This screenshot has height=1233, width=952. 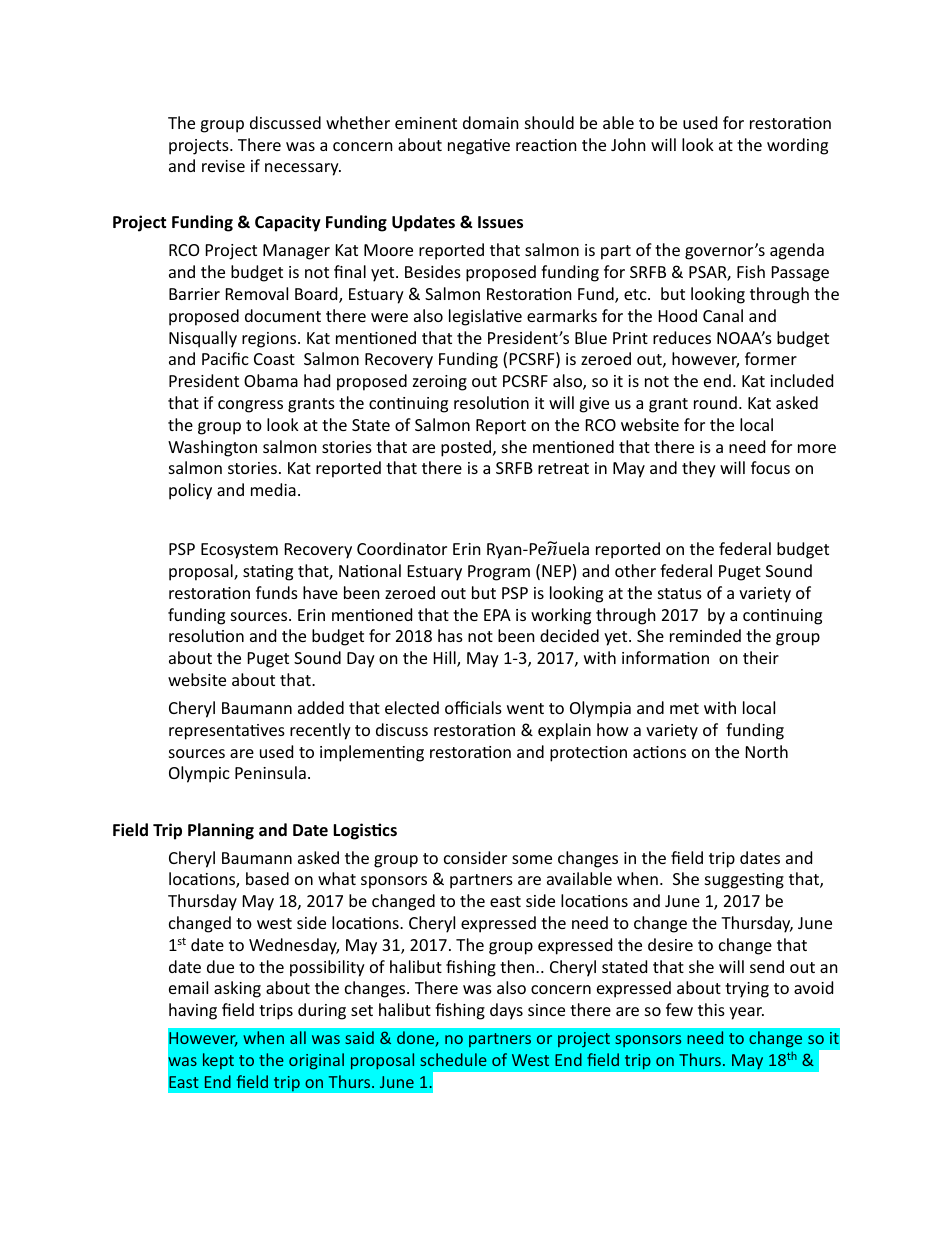 I want to click on have, so click(x=320, y=592).
